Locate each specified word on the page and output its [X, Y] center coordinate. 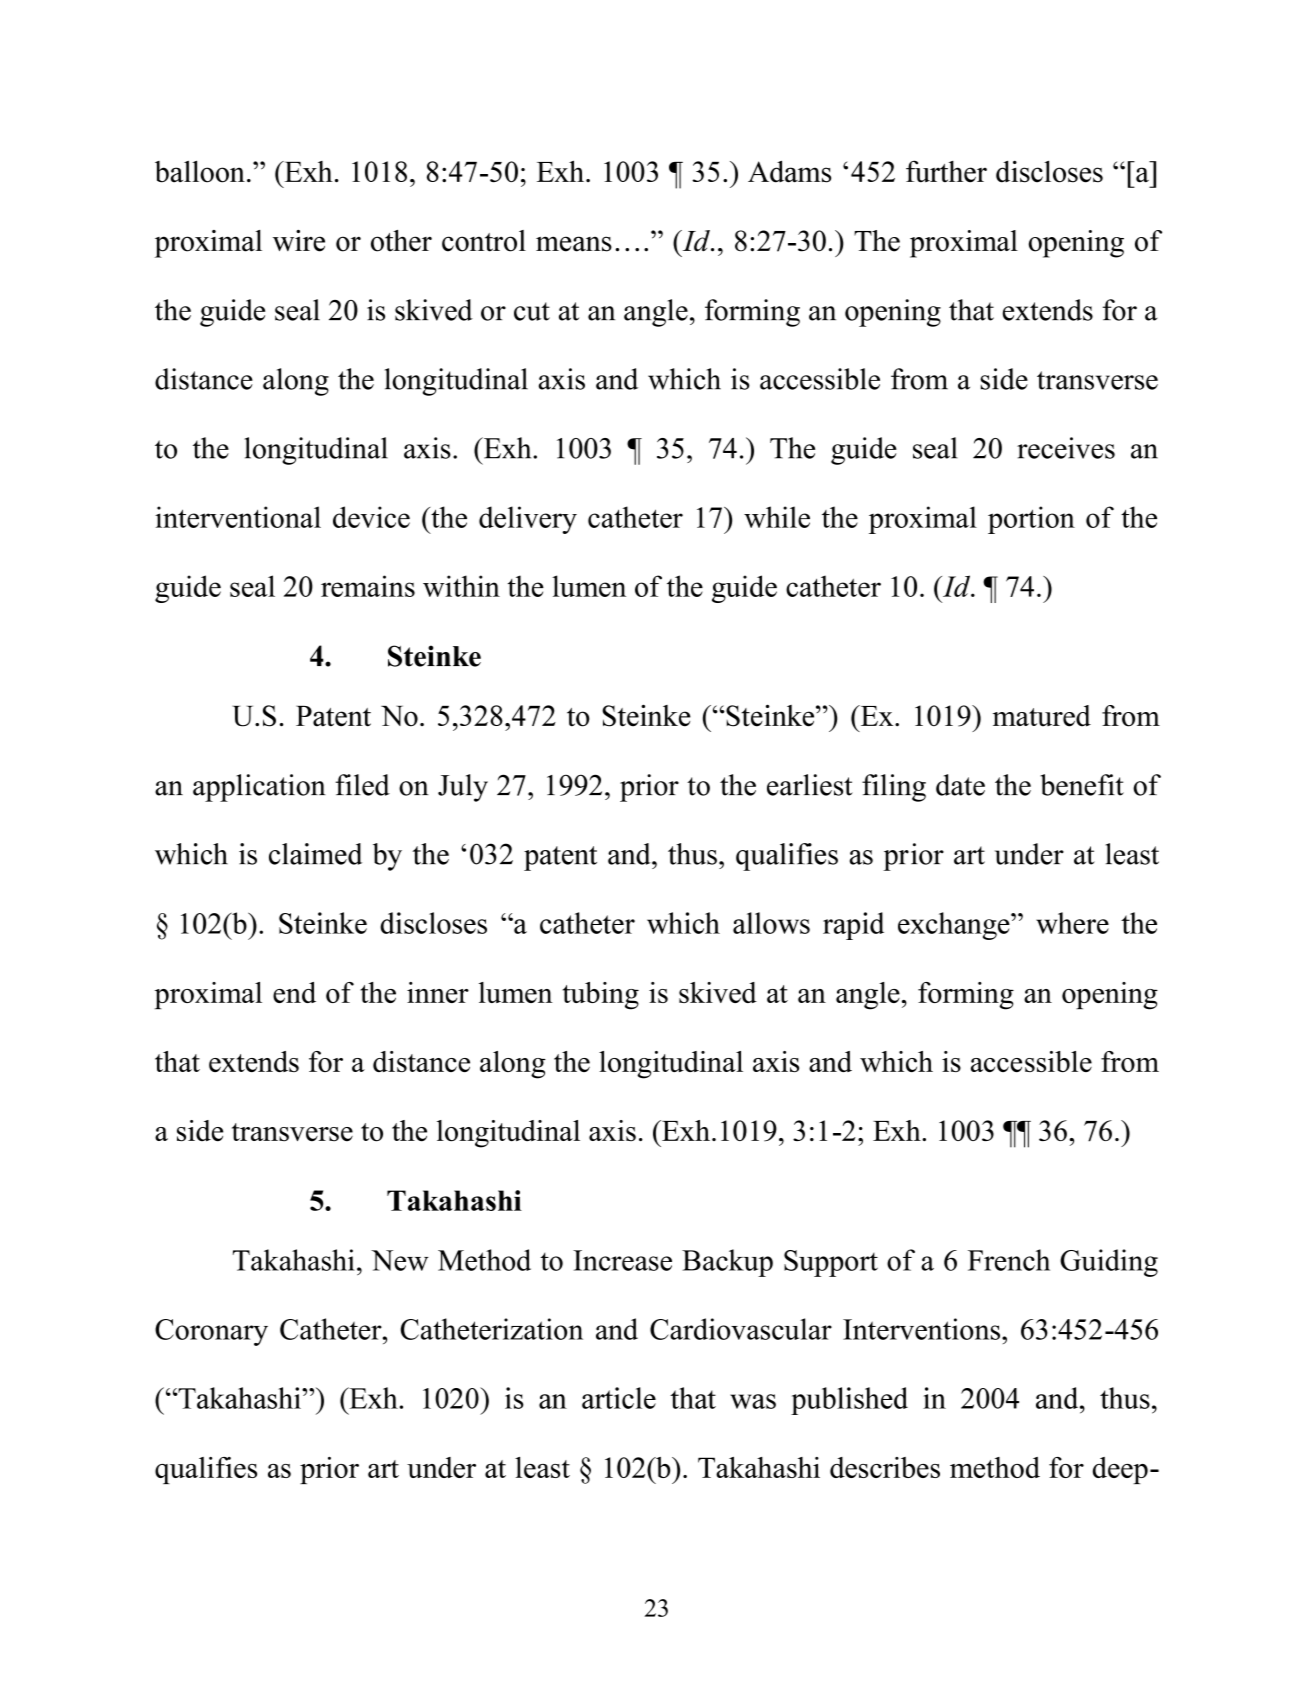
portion [1031, 520]
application [259, 788]
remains [368, 586]
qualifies [206, 1470]
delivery [528, 520]
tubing [601, 996]
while [777, 517]
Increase [622, 1260]
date [960, 785]
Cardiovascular [741, 1329]
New [400, 1260]
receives [1066, 448]
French [1009, 1260]
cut [532, 311]
